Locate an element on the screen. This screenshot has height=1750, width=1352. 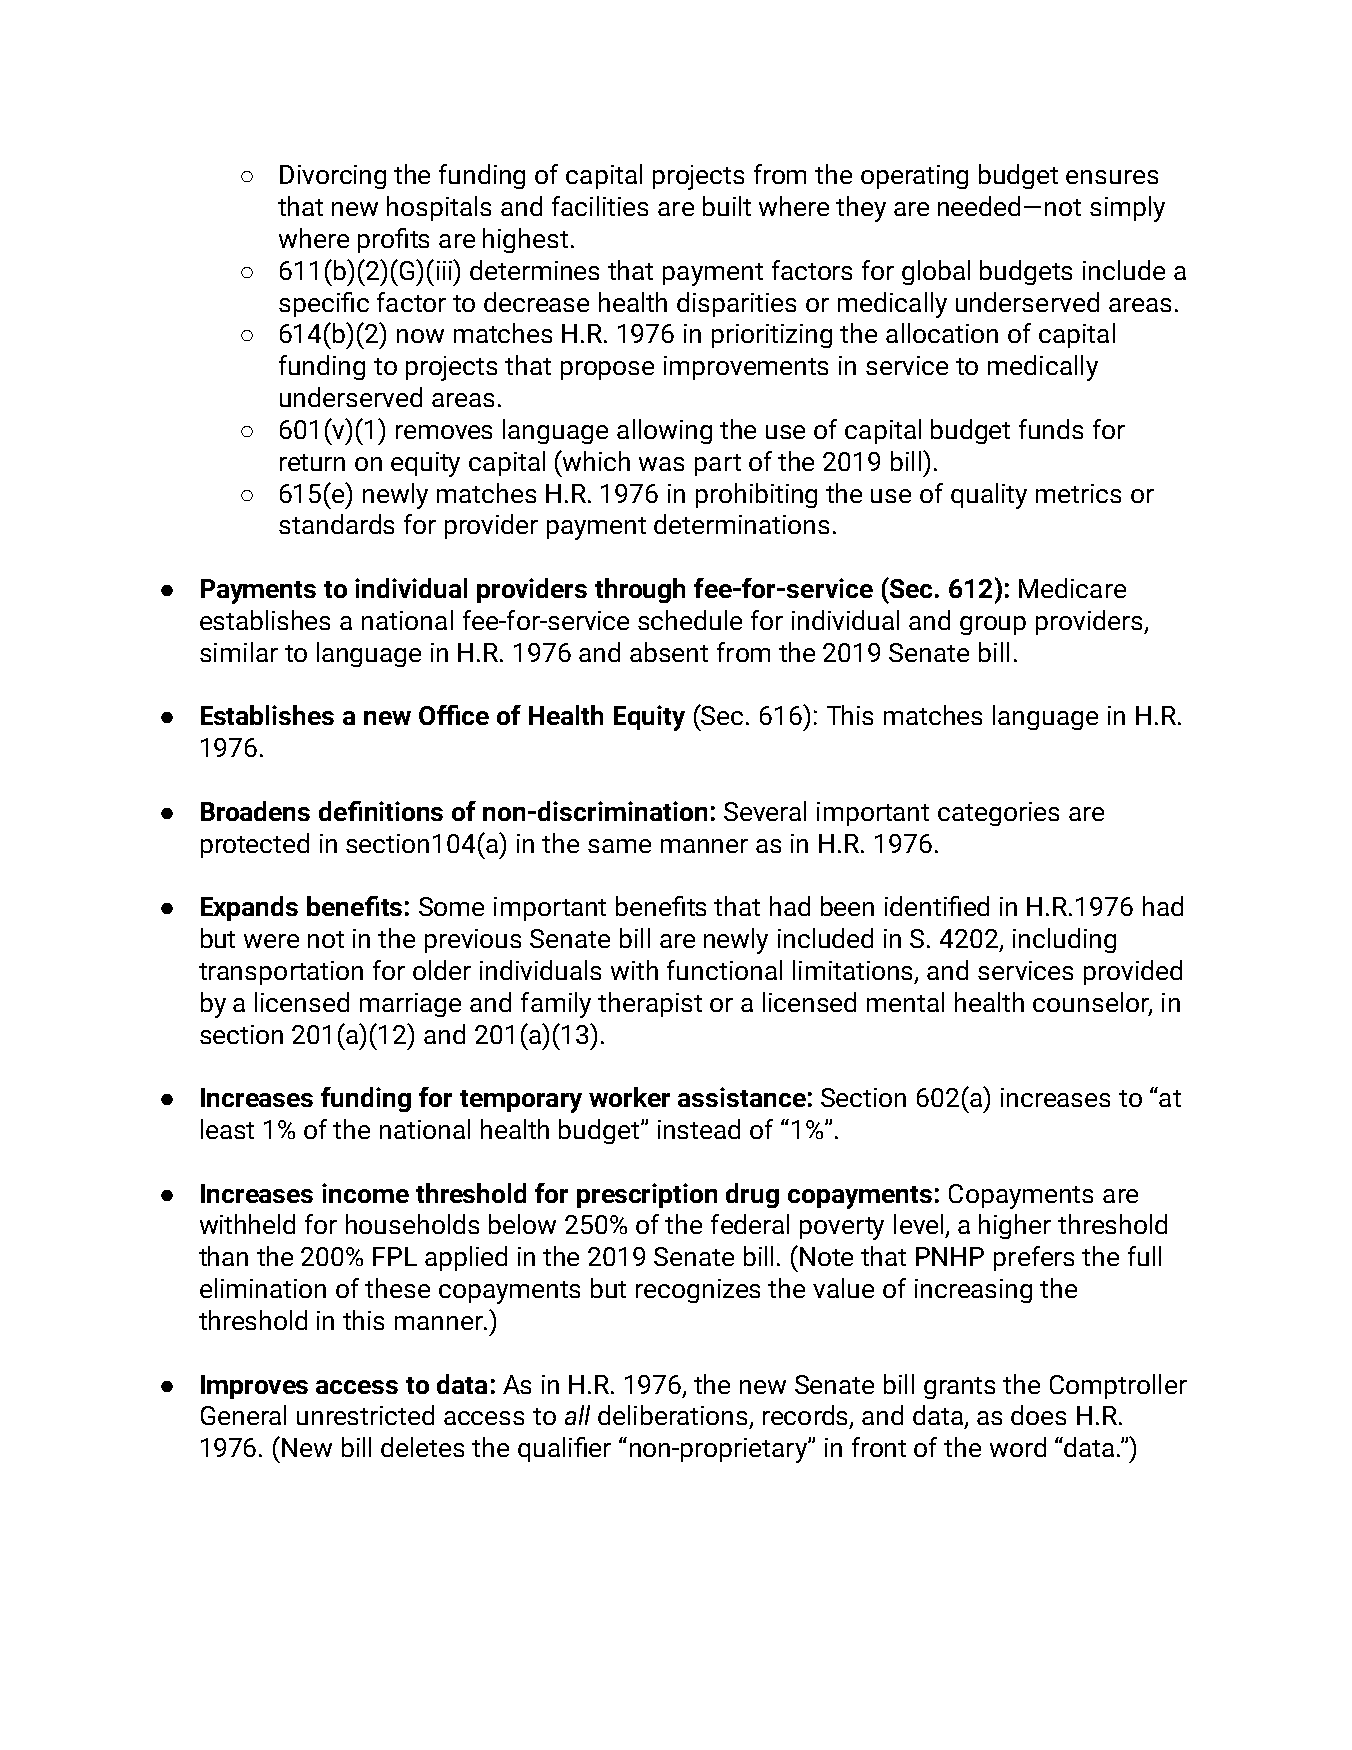
Divorcing is located at coordinates (333, 177).
